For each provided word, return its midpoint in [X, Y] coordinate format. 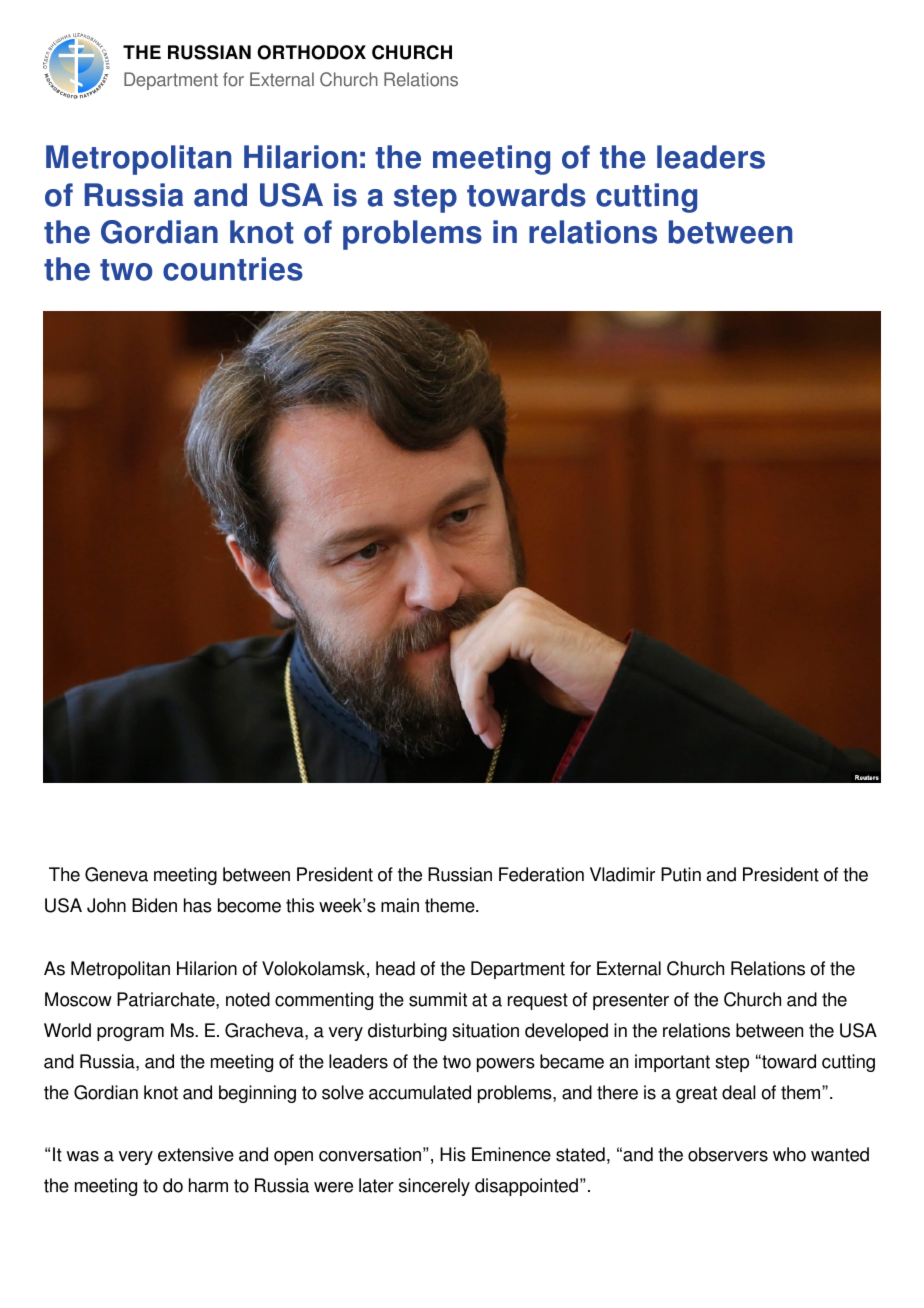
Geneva [116, 874]
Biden [154, 905]
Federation [541, 874]
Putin [681, 874]
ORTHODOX [311, 52]
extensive [196, 1154]
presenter [631, 1001]
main [400, 905]
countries [233, 269]
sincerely [434, 1187]
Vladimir [622, 874]
